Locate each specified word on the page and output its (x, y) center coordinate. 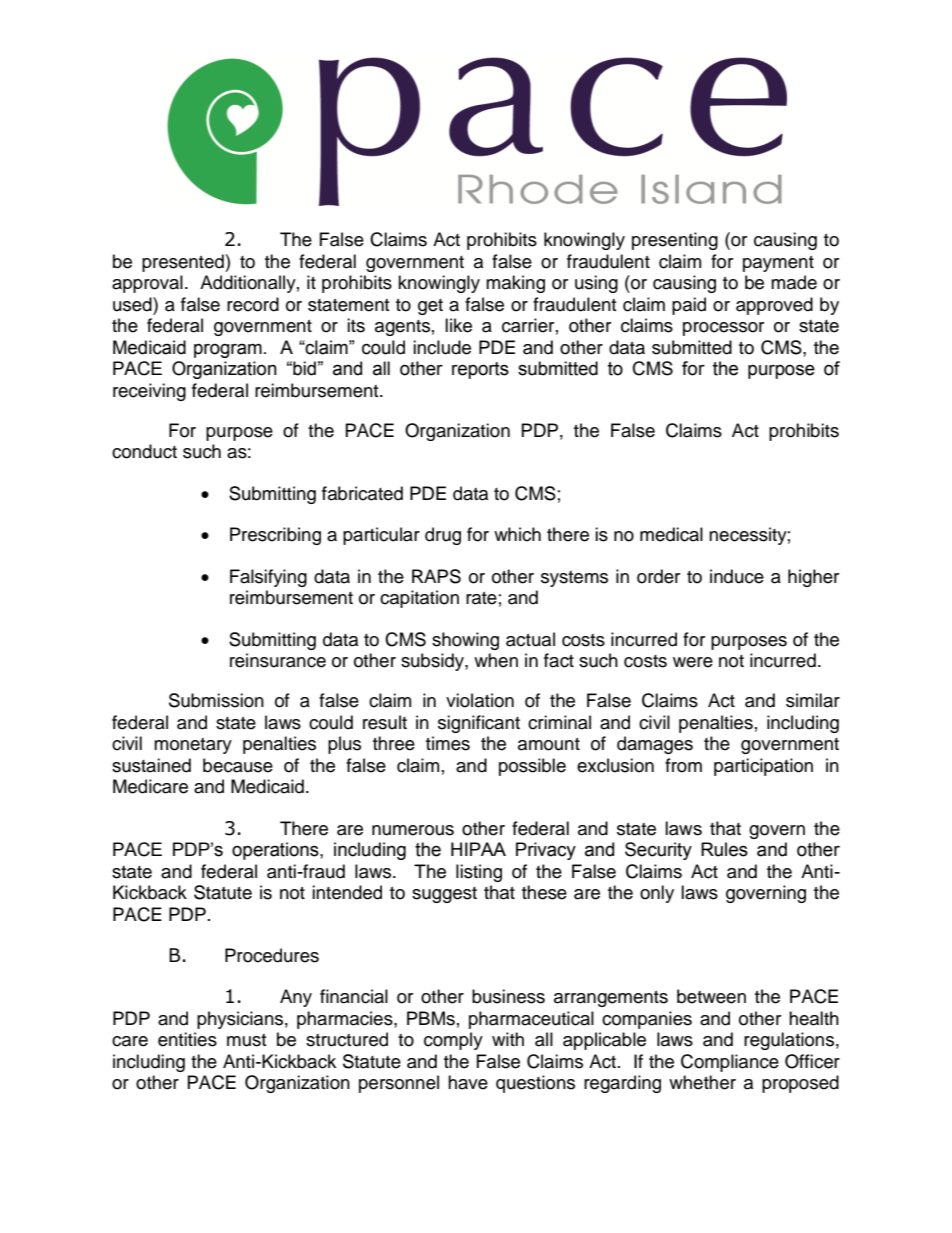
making (515, 284)
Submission (216, 700)
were (693, 662)
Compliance (730, 1063)
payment (778, 264)
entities (187, 1039)
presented (184, 263)
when (496, 660)
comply (453, 1041)
